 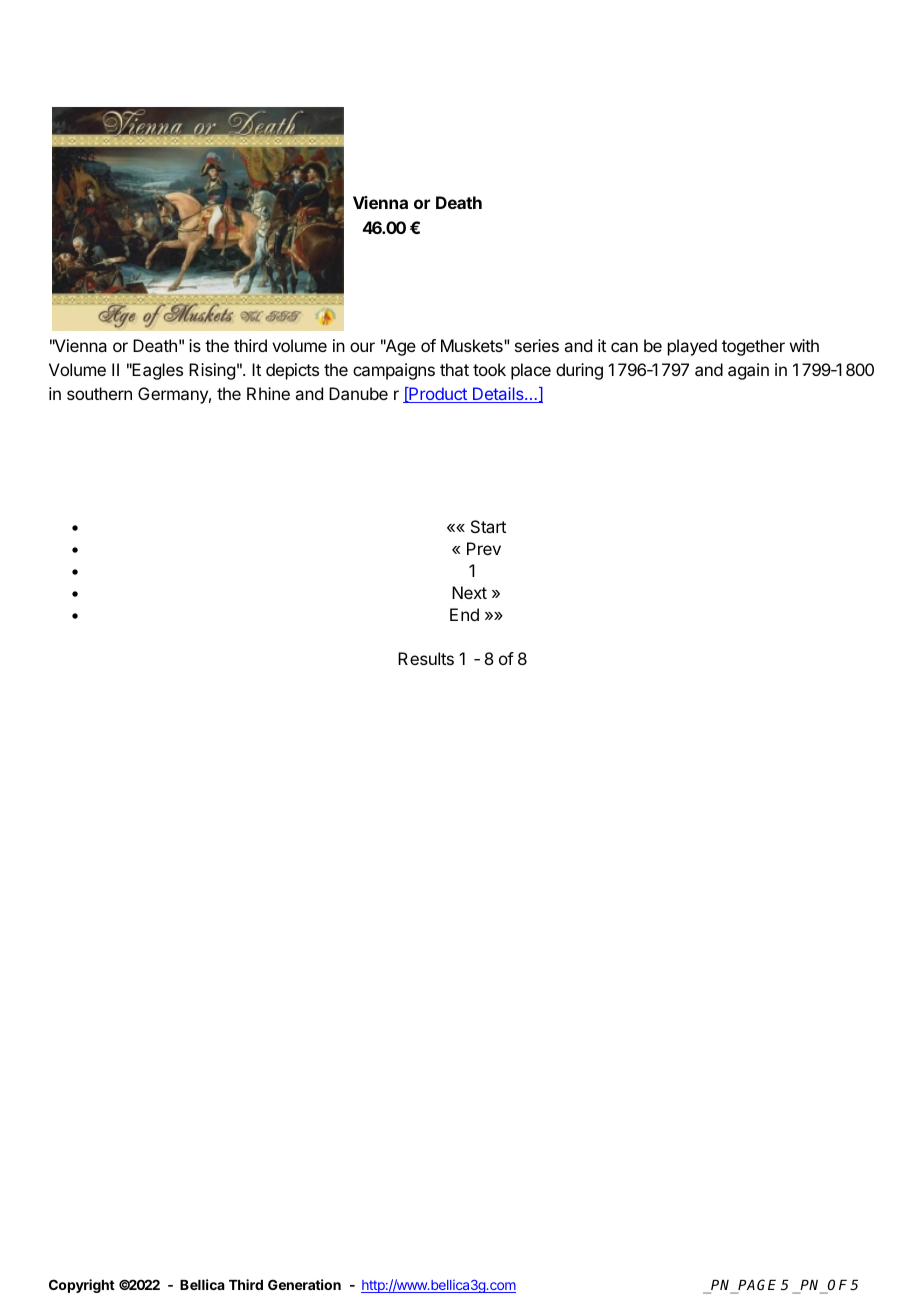 I want to click on Results, so click(x=426, y=658).
